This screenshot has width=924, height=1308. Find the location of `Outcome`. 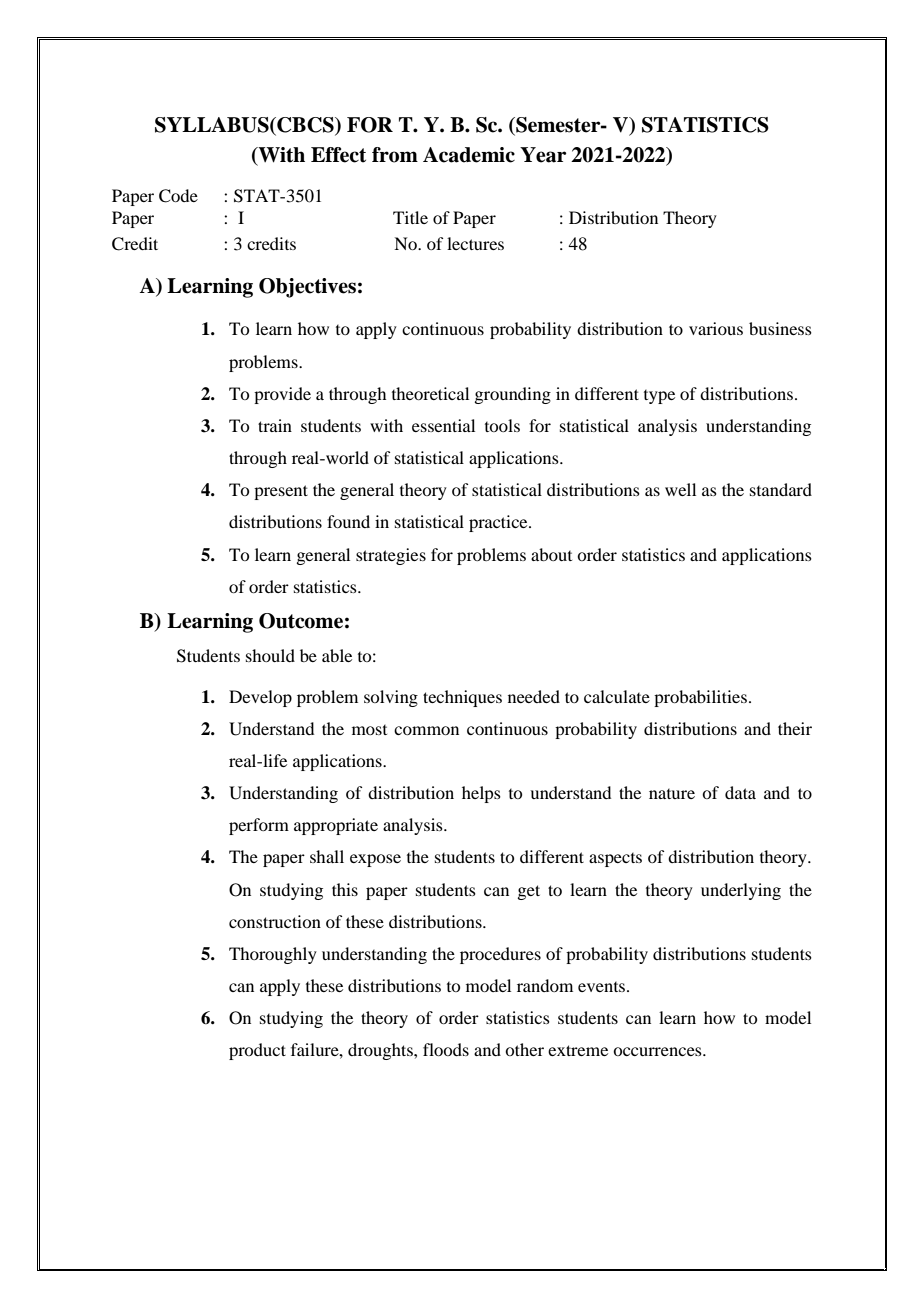

Outcome is located at coordinates (301, 621).
